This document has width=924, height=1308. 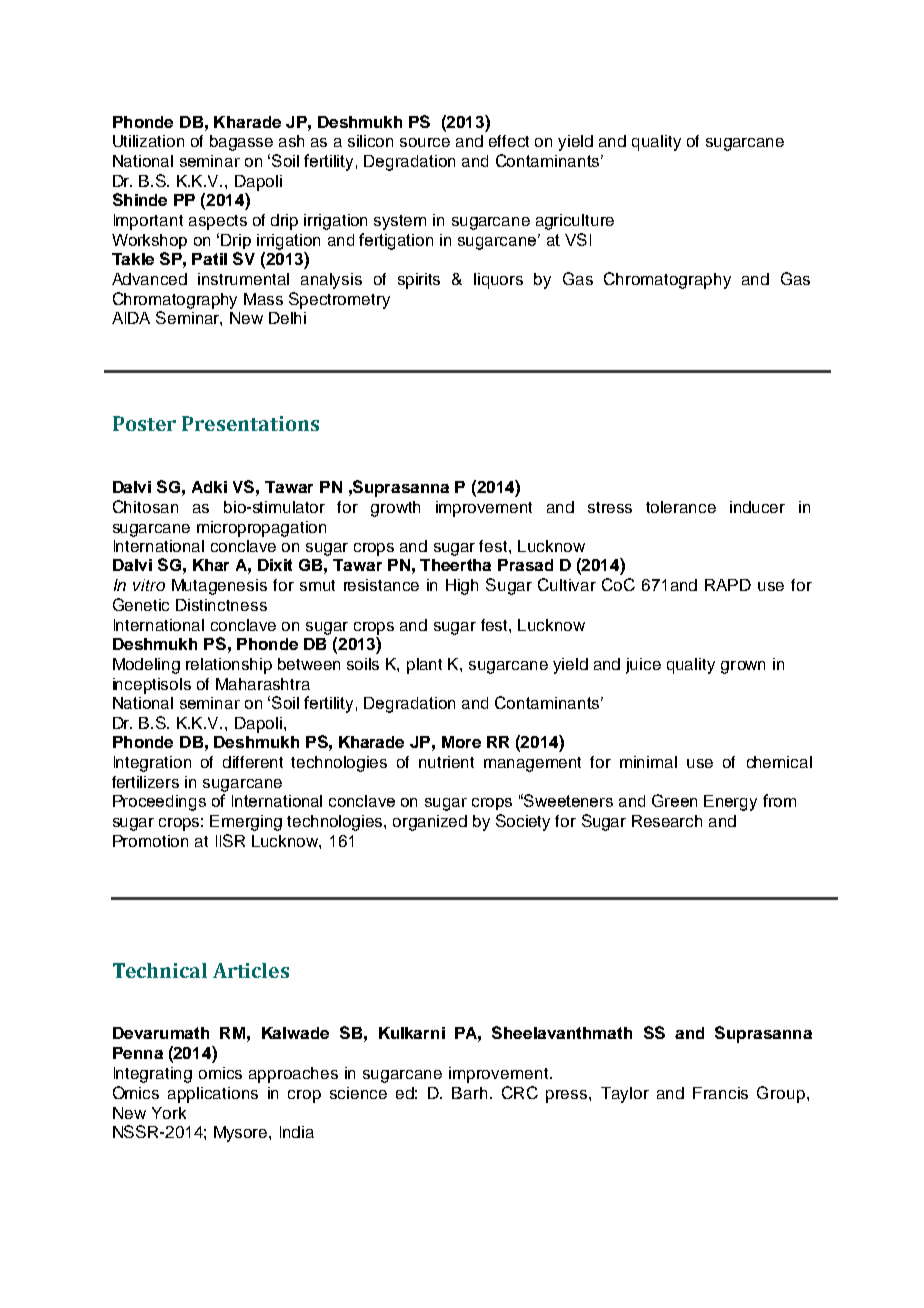 What do you see at coordinates (213, 1095) in the document?
I see `applications` at bounding box center [213, 1095].
